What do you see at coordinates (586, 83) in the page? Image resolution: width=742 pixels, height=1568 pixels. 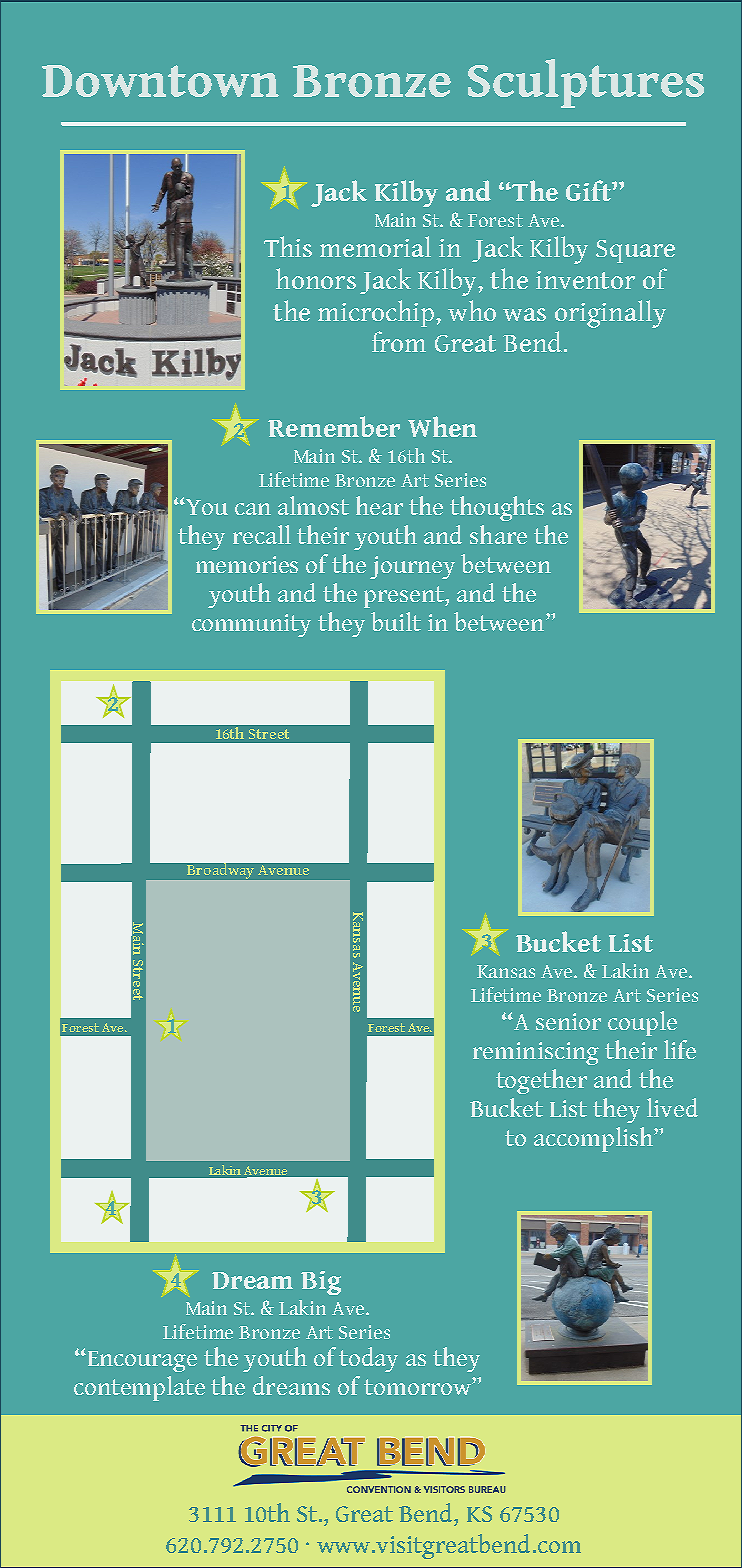 I see `Sculptures` at bounding box center [586, 83].
